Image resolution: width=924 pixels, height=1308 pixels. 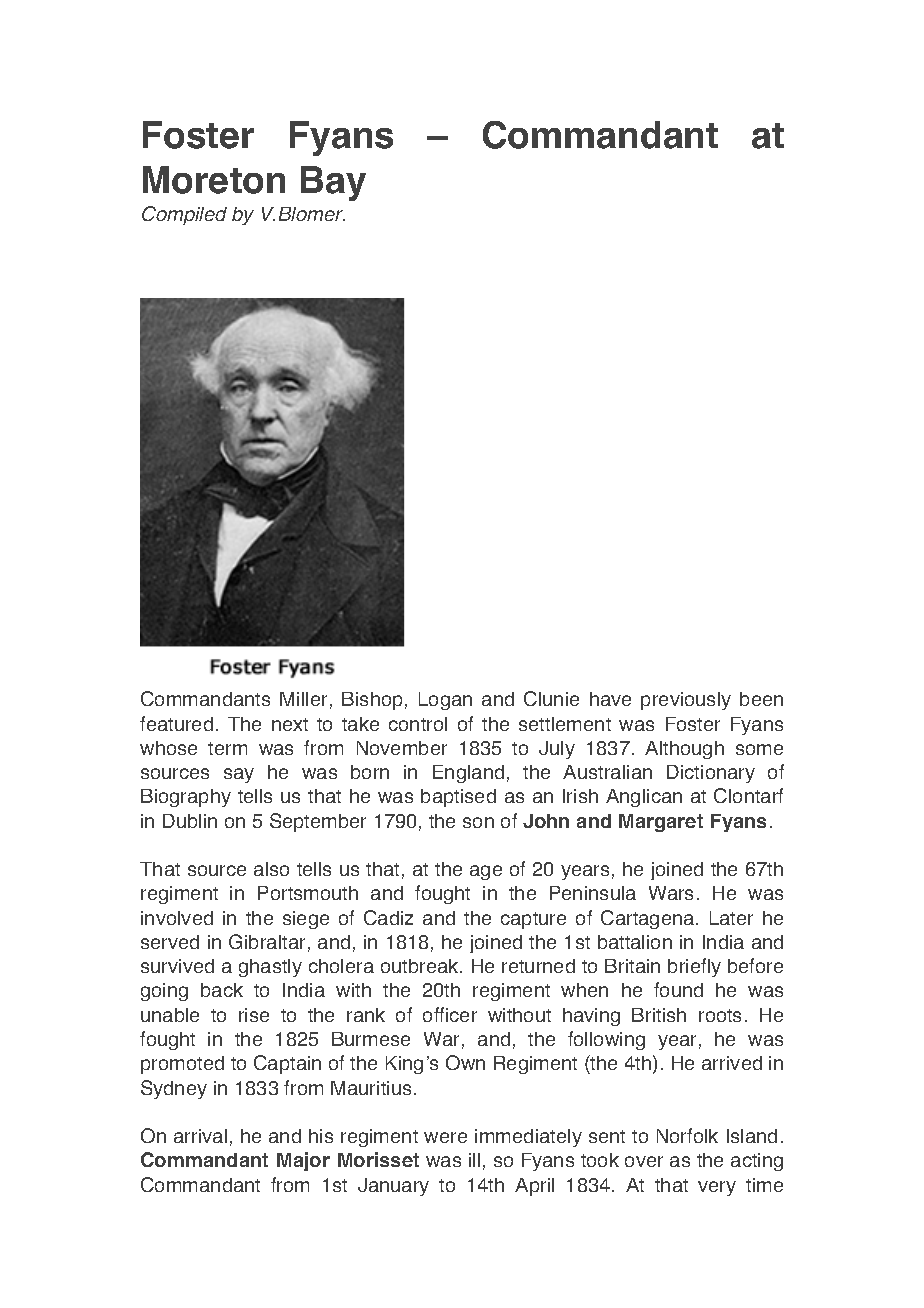 I want to click on Compiled, so click(x=184, y=215).
